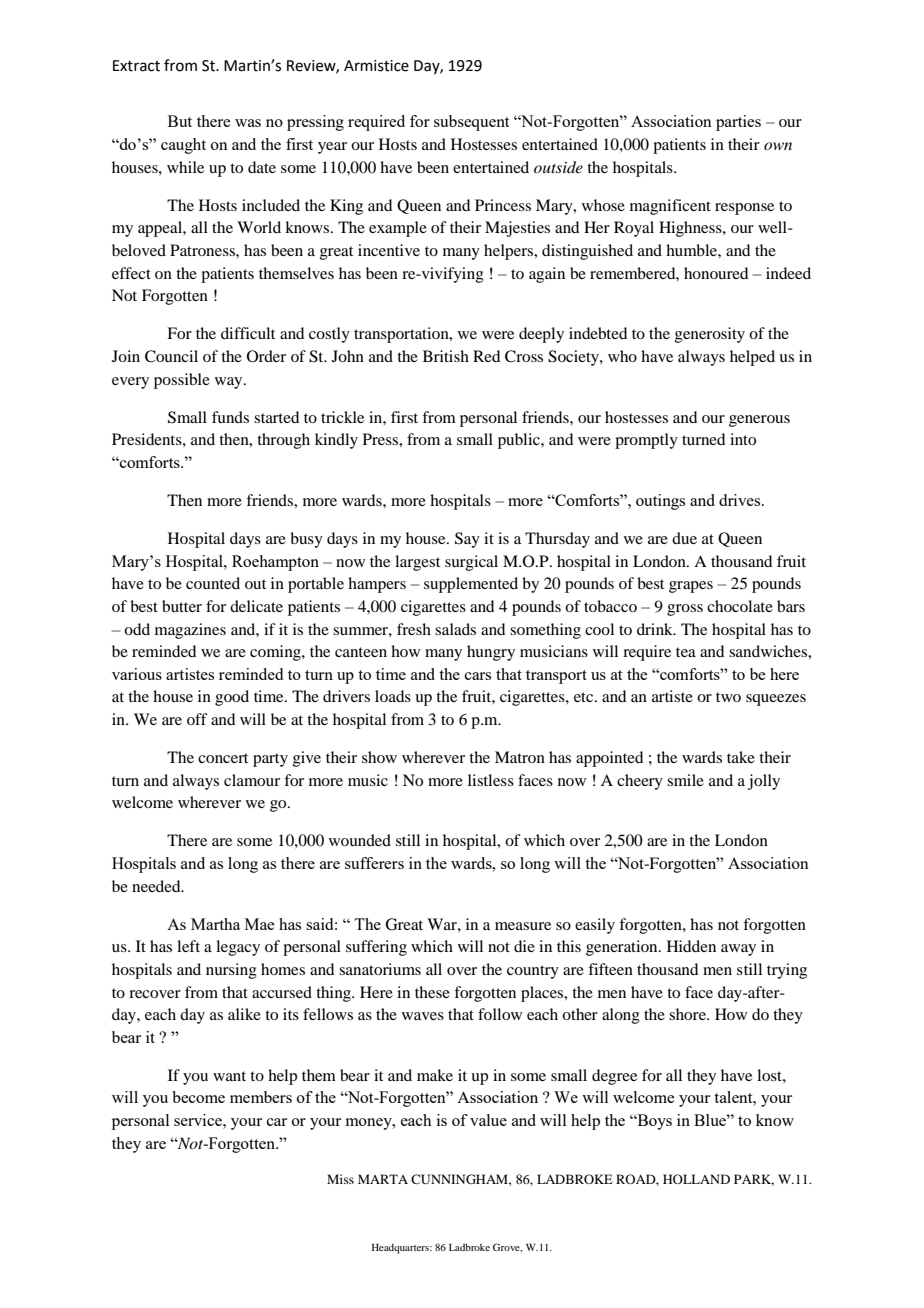  Describe the element at coordinates (248, 123) in the image. I see `was` at that location.
